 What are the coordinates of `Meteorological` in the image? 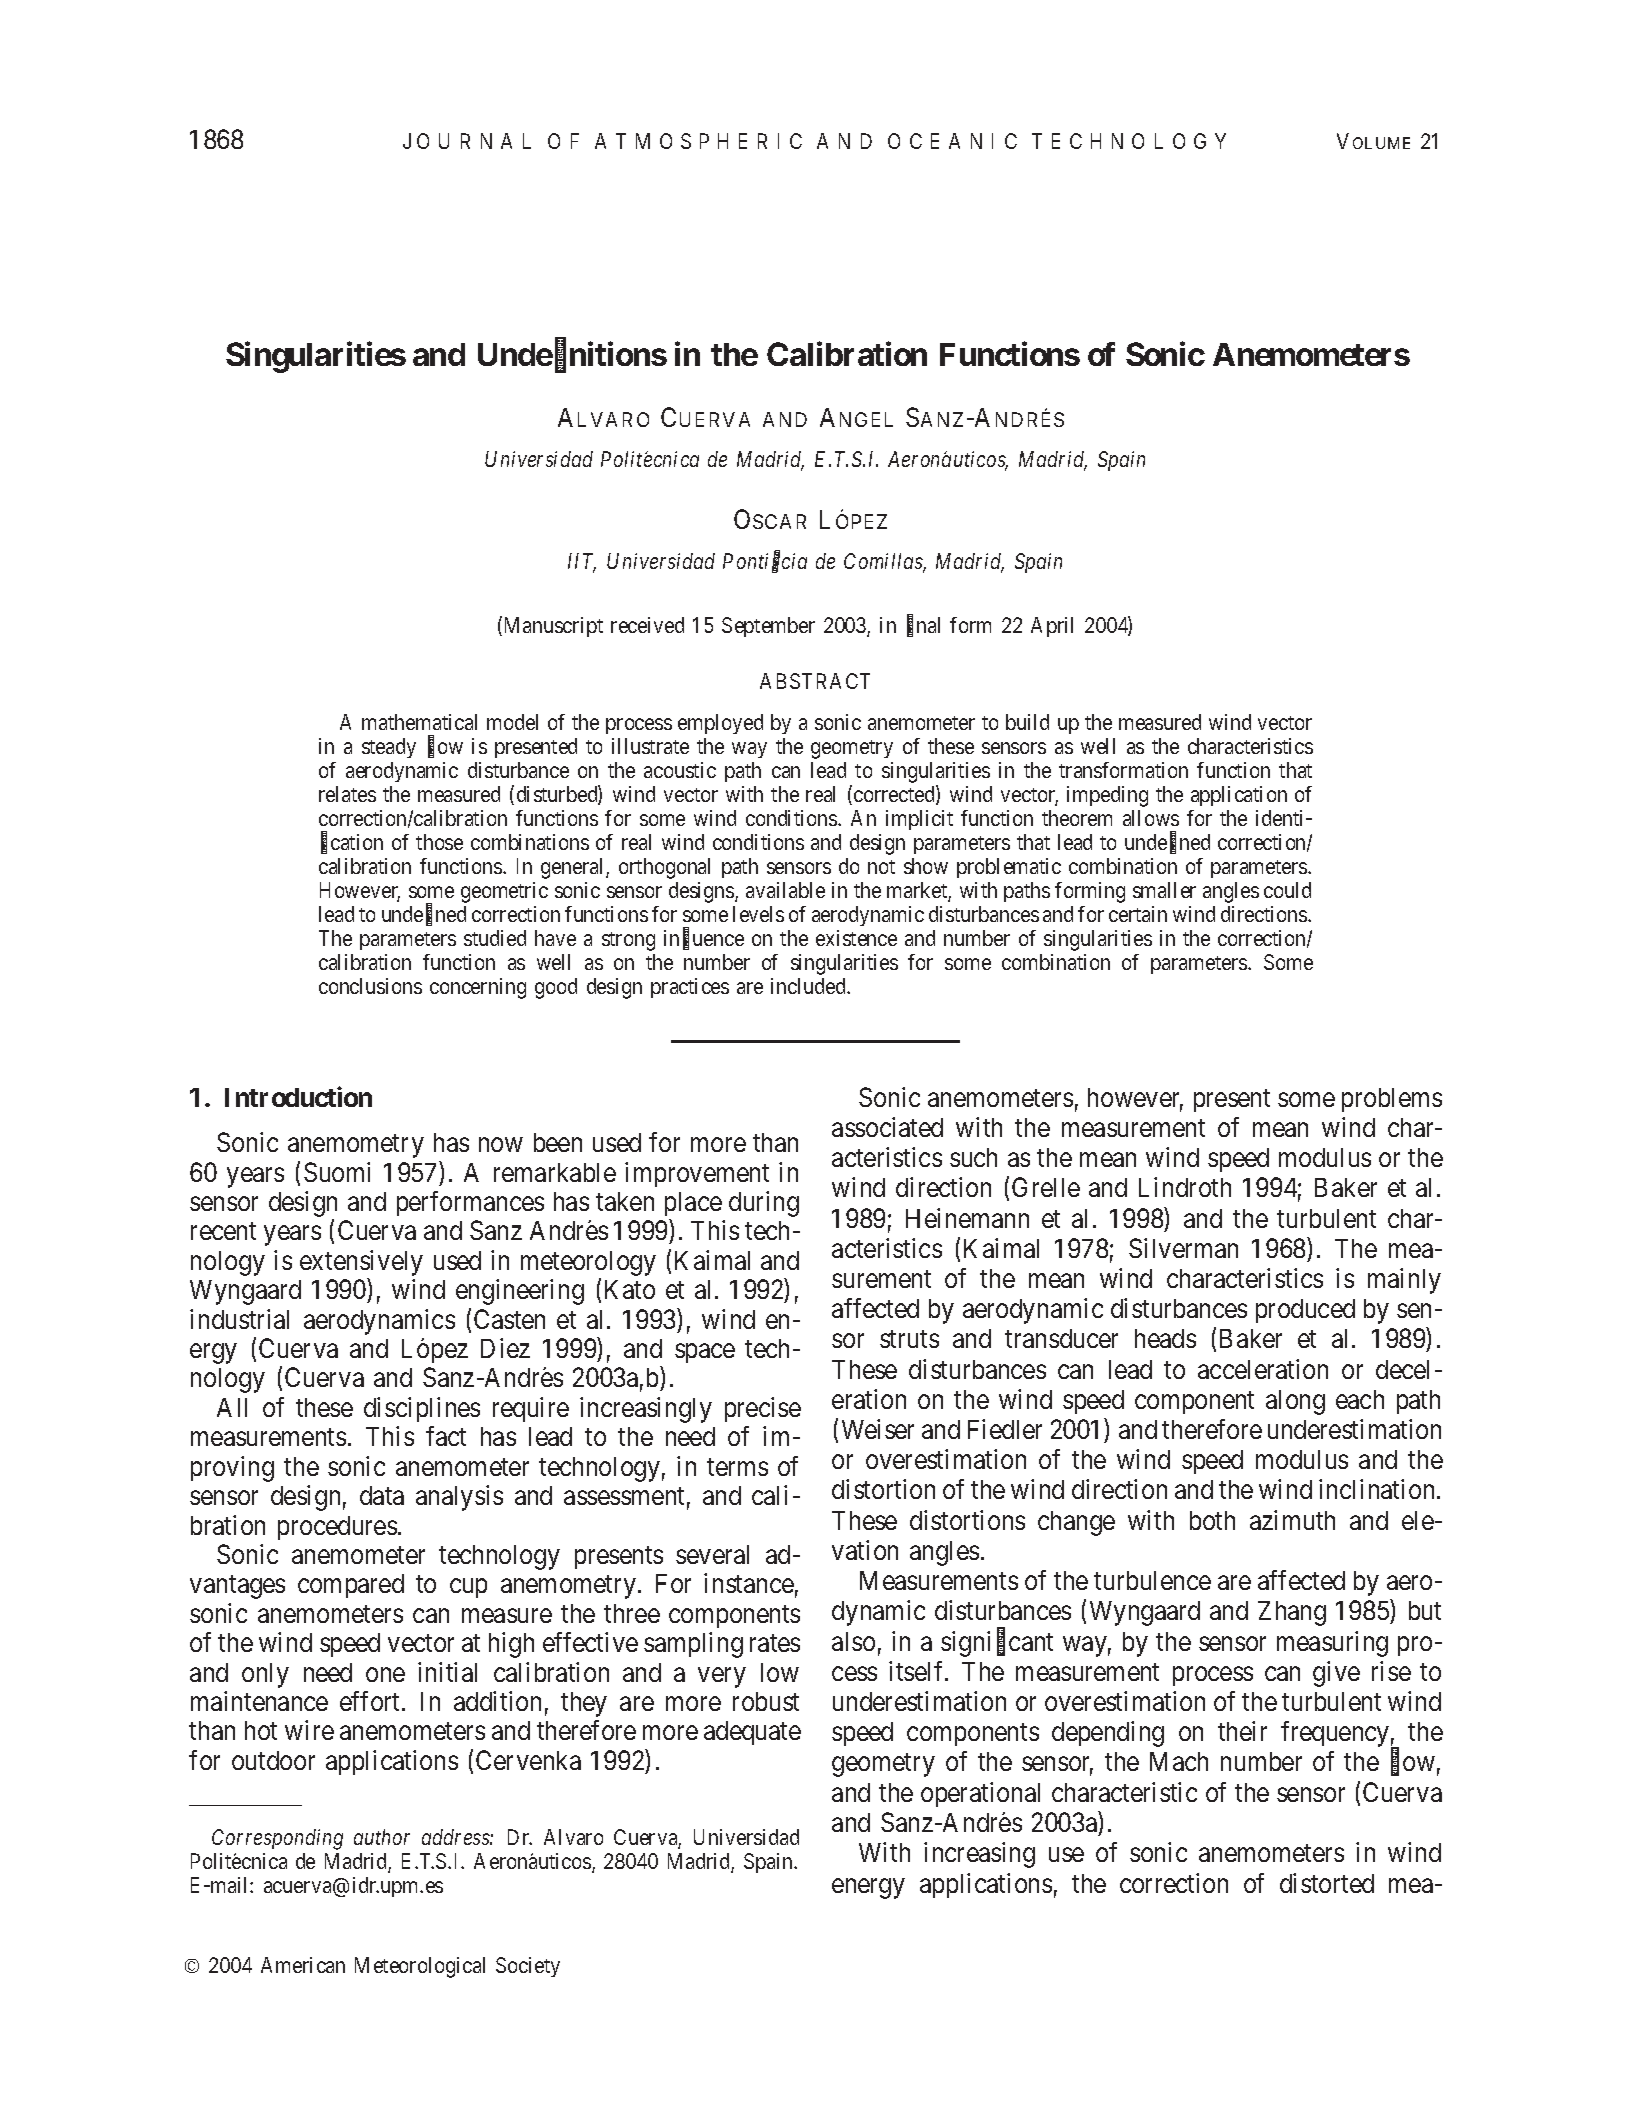 It's located at (420, 1967).
